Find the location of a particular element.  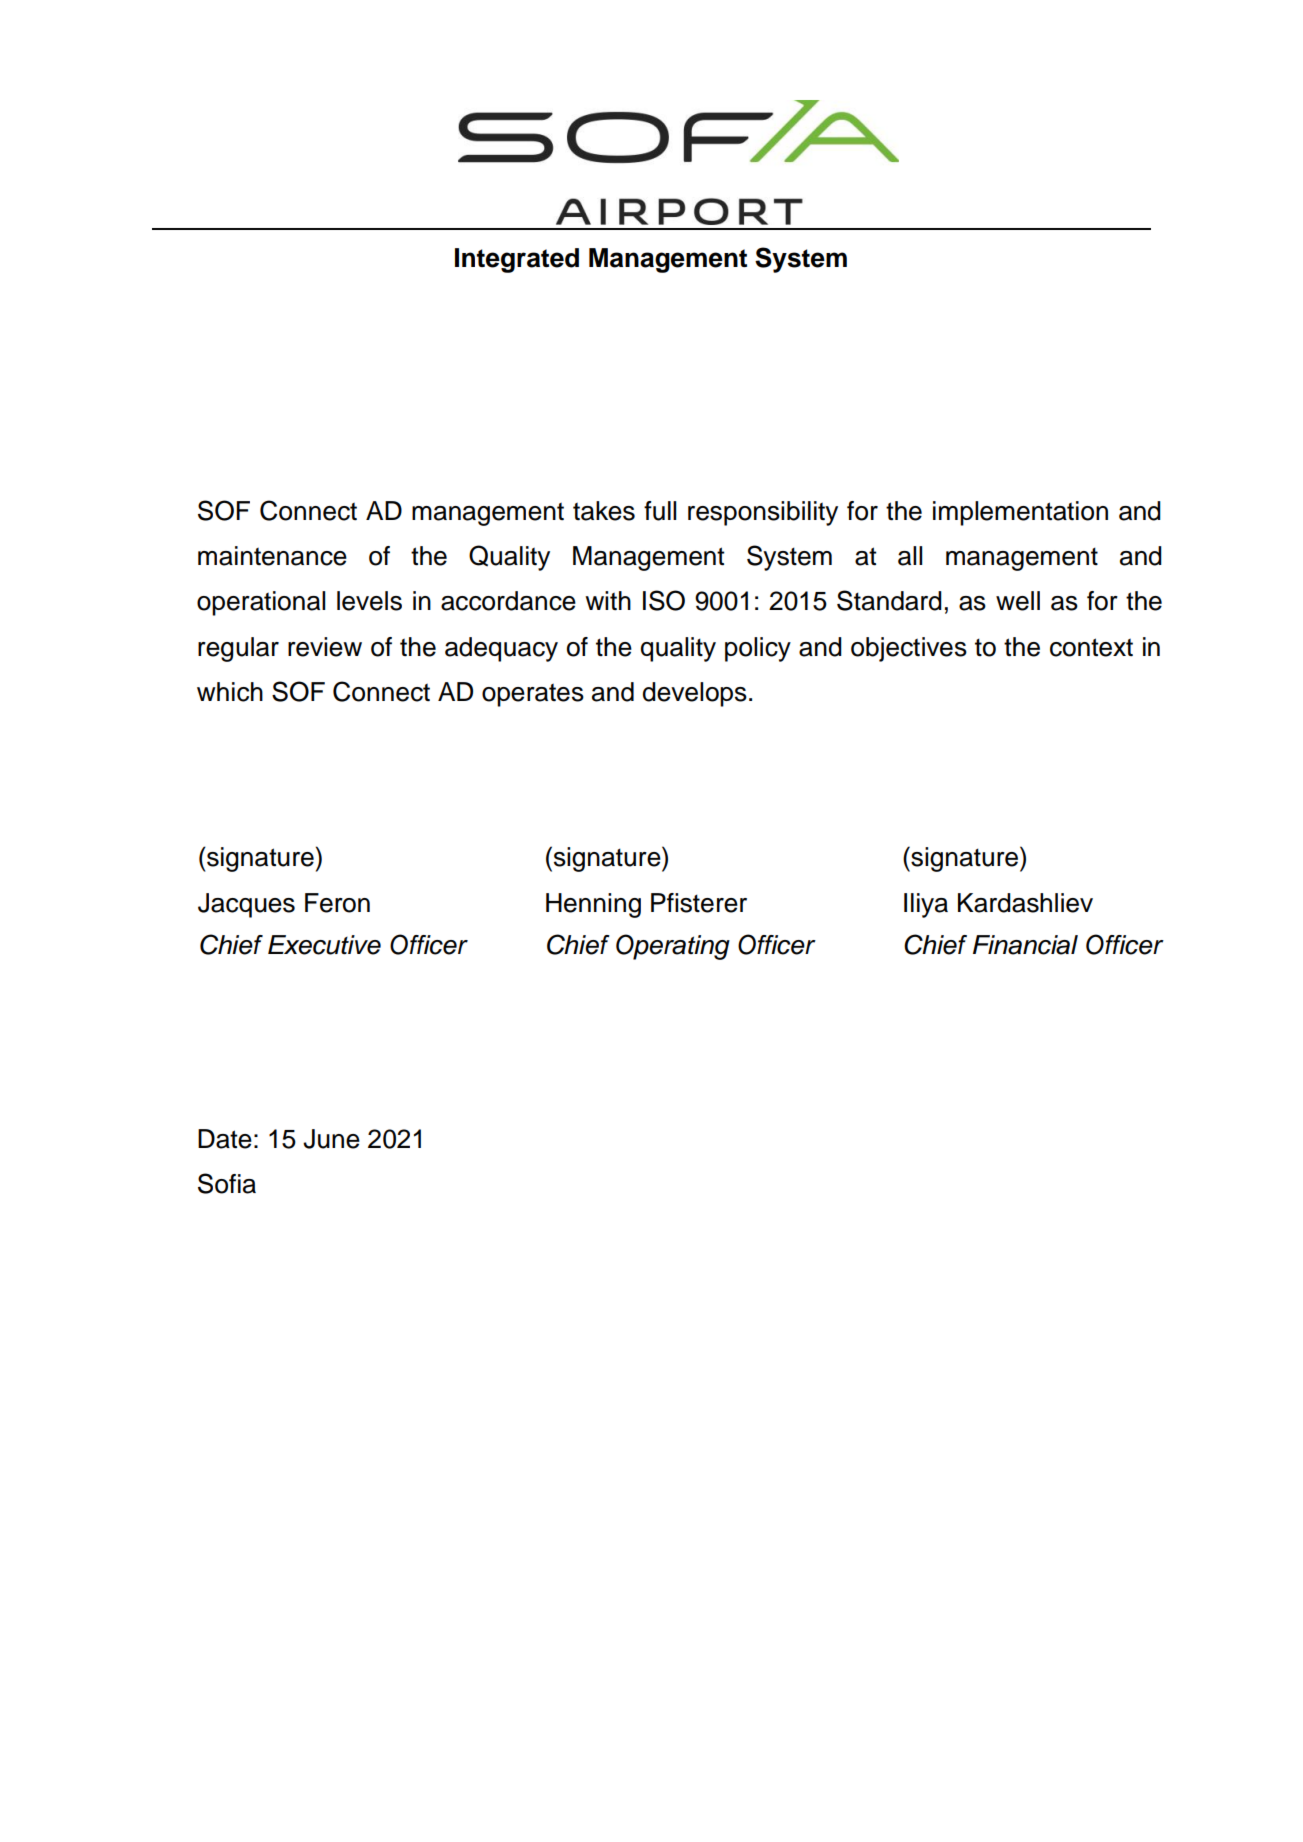

develops is located at coordinates (695, 694).
